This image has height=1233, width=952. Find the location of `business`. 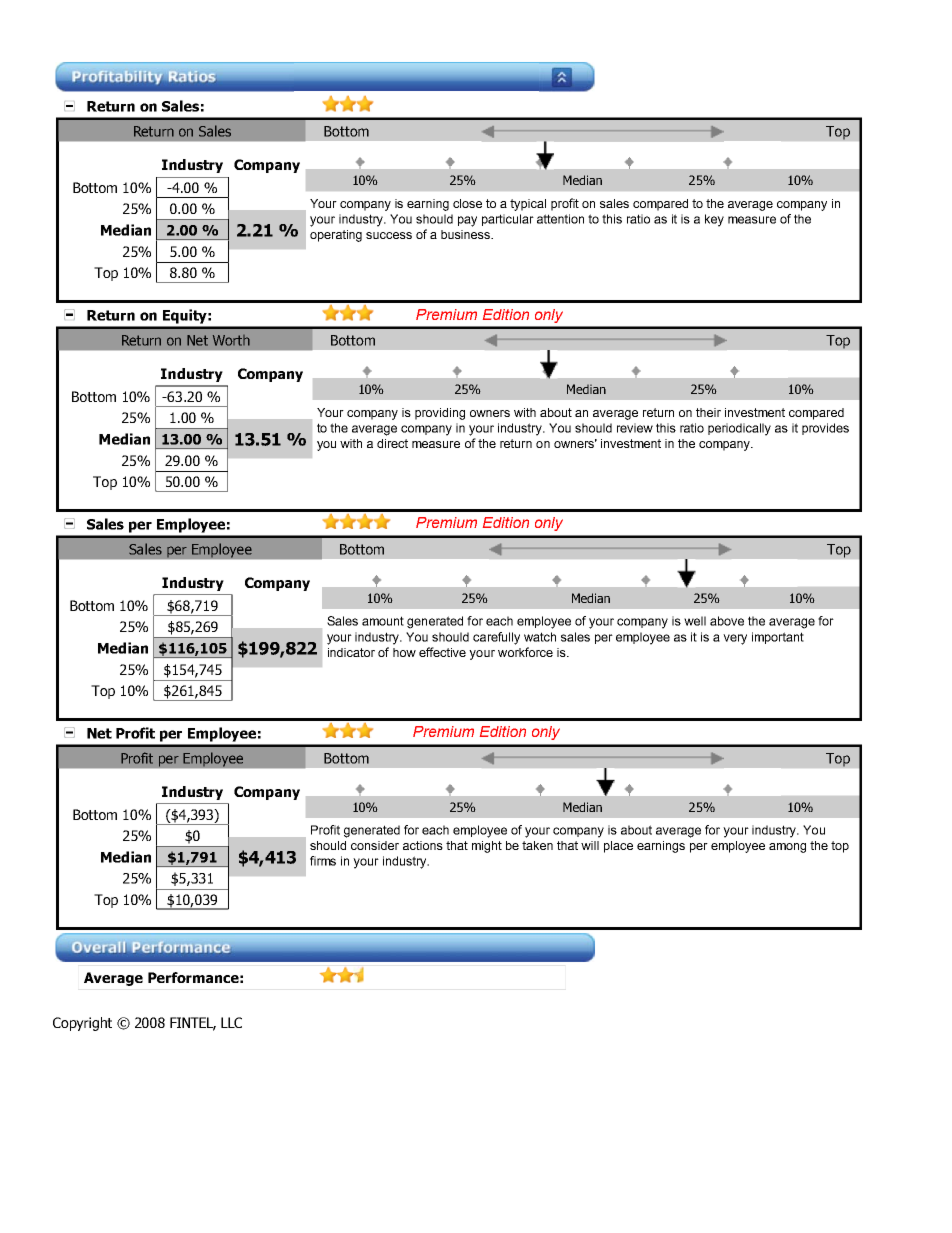

business is located at coordinates (467, 234).
